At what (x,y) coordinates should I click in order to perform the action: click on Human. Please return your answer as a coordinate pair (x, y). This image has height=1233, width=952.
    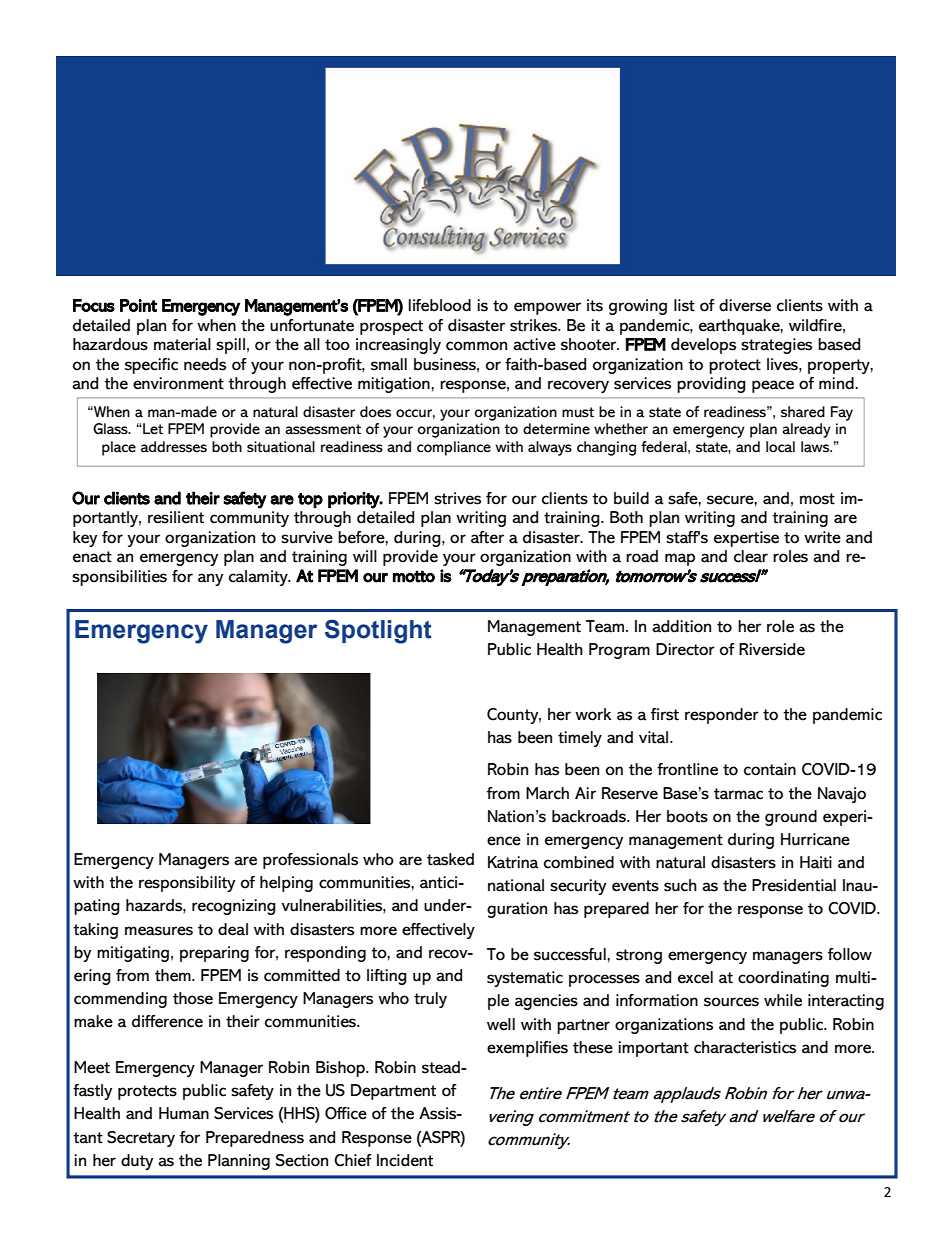
    Looking at the image, I should click on (184, 1113).
